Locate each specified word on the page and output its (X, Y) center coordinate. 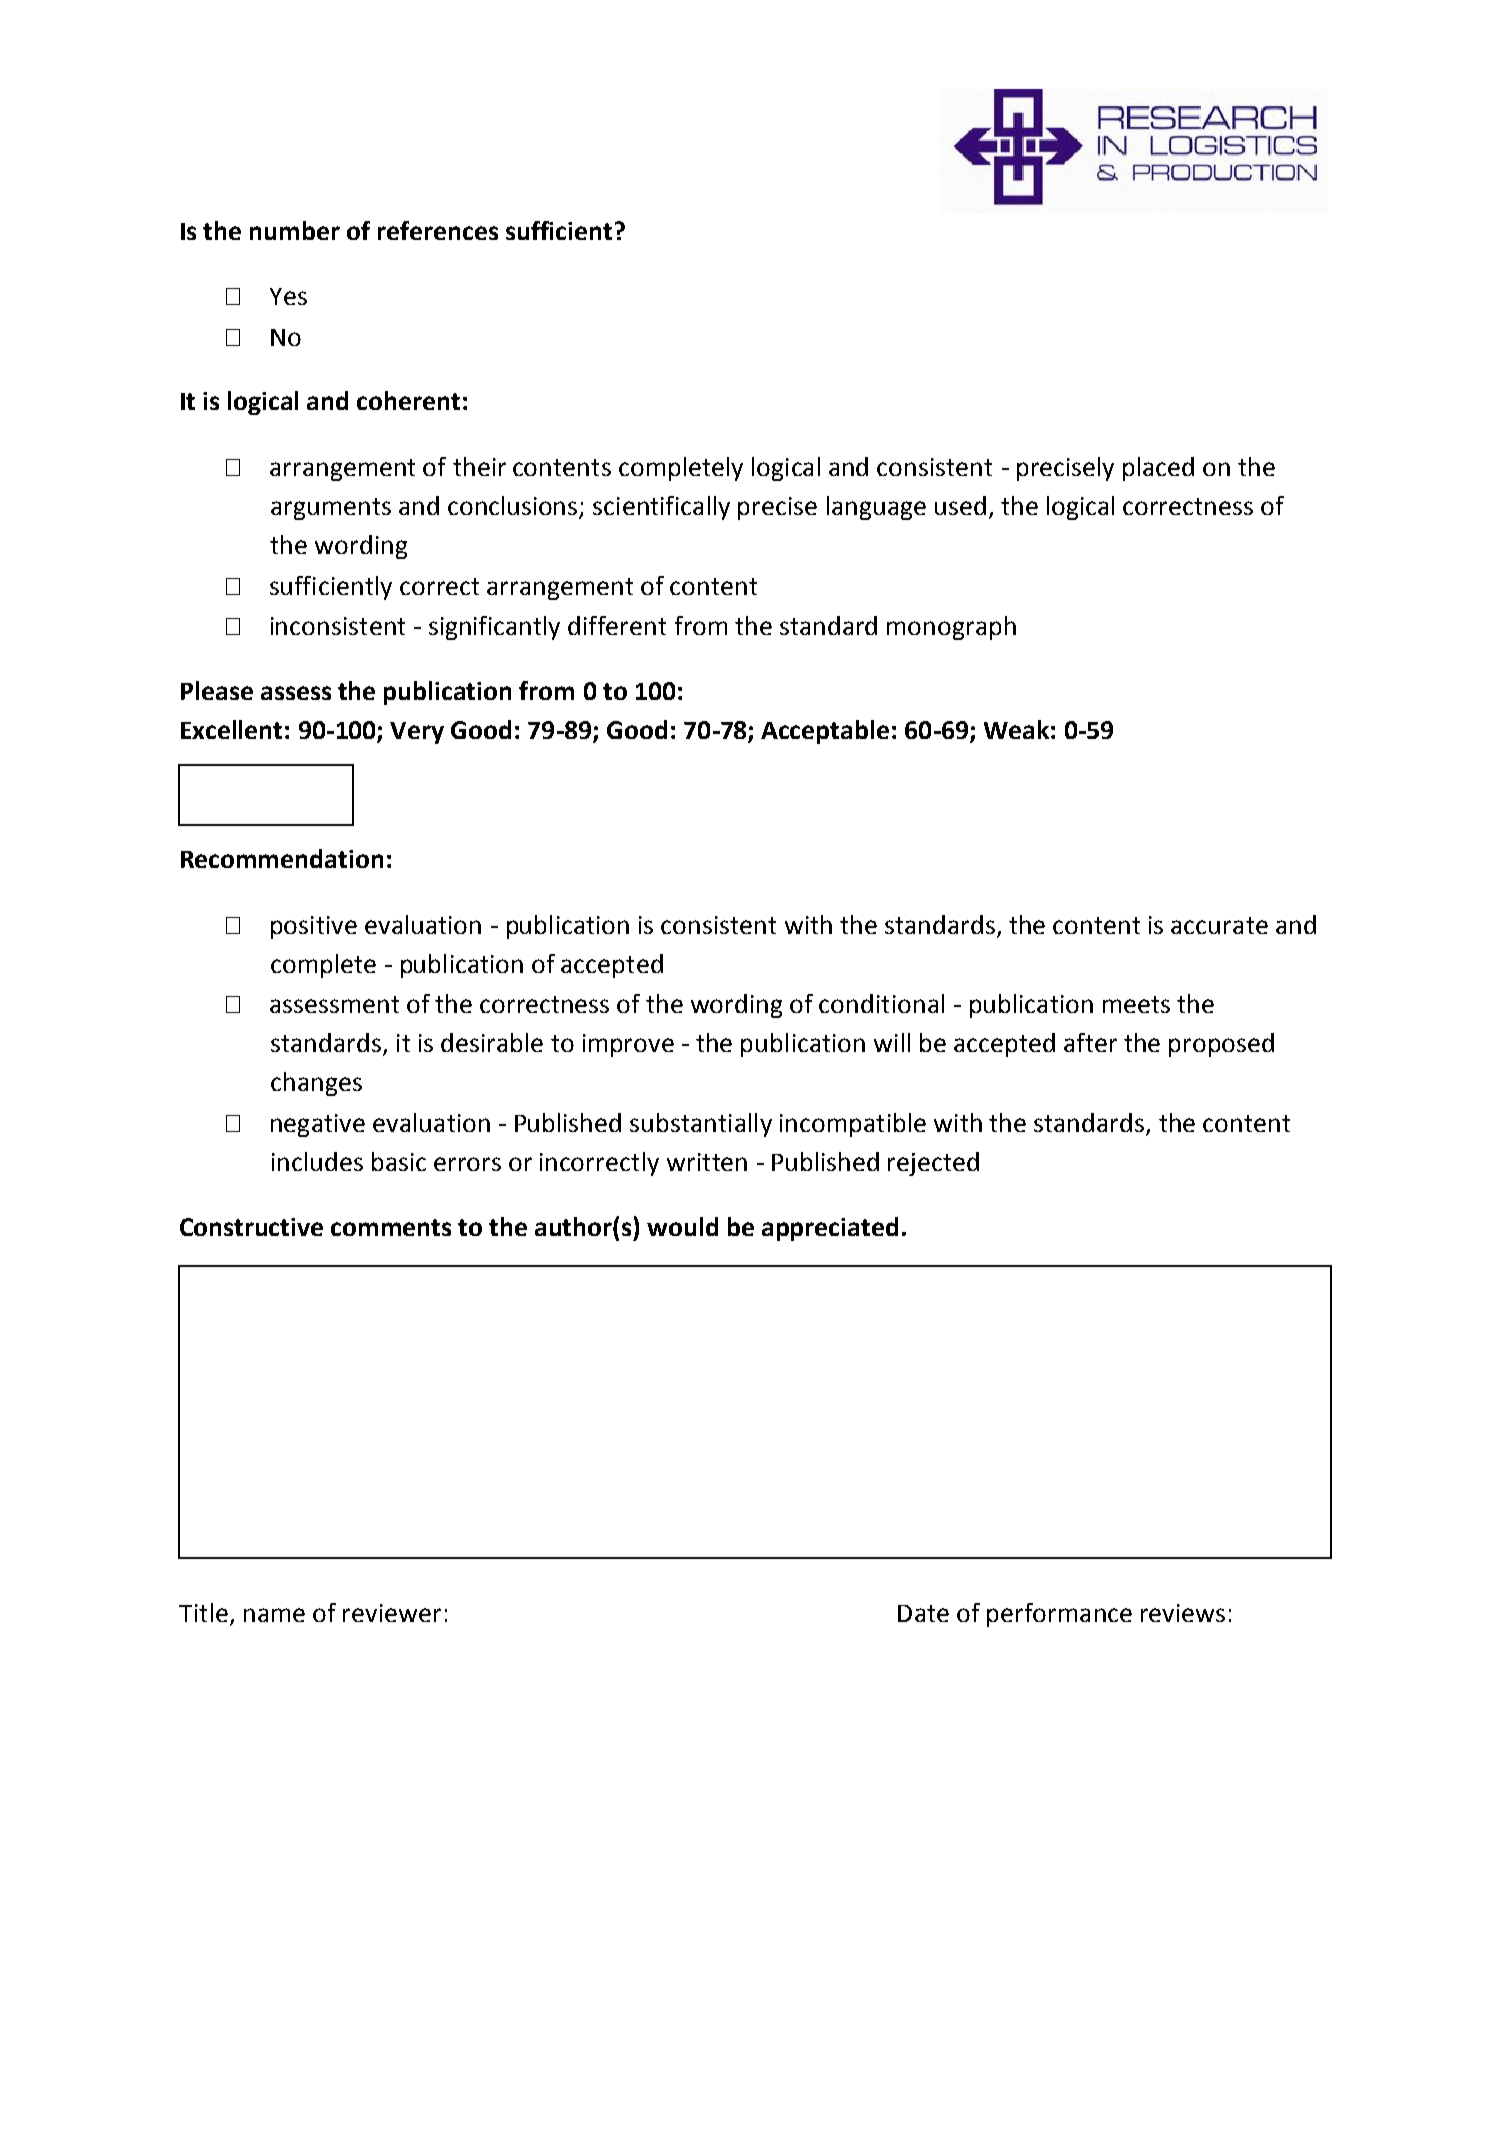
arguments (331, 509)
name (274, 1615)
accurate (1219, 925)
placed (1158, 469)
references (438, 230)
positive (314, 927)
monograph (951, 628)
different (617, 625)
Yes (288, 296)
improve (628, 1045)
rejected (933, 1164)
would (682, 1226)
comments (391, 1227)
